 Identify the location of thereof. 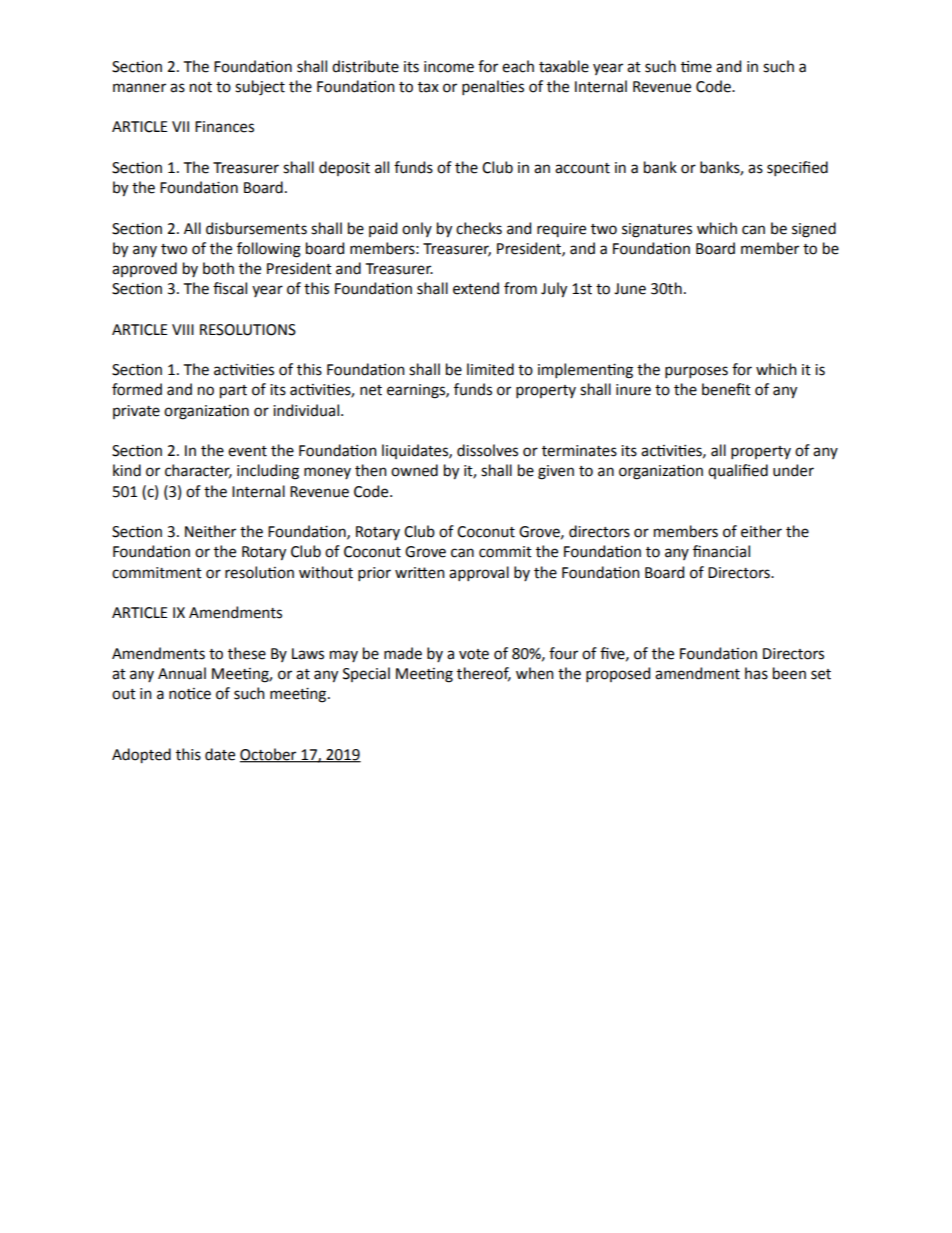
(484, 674).
